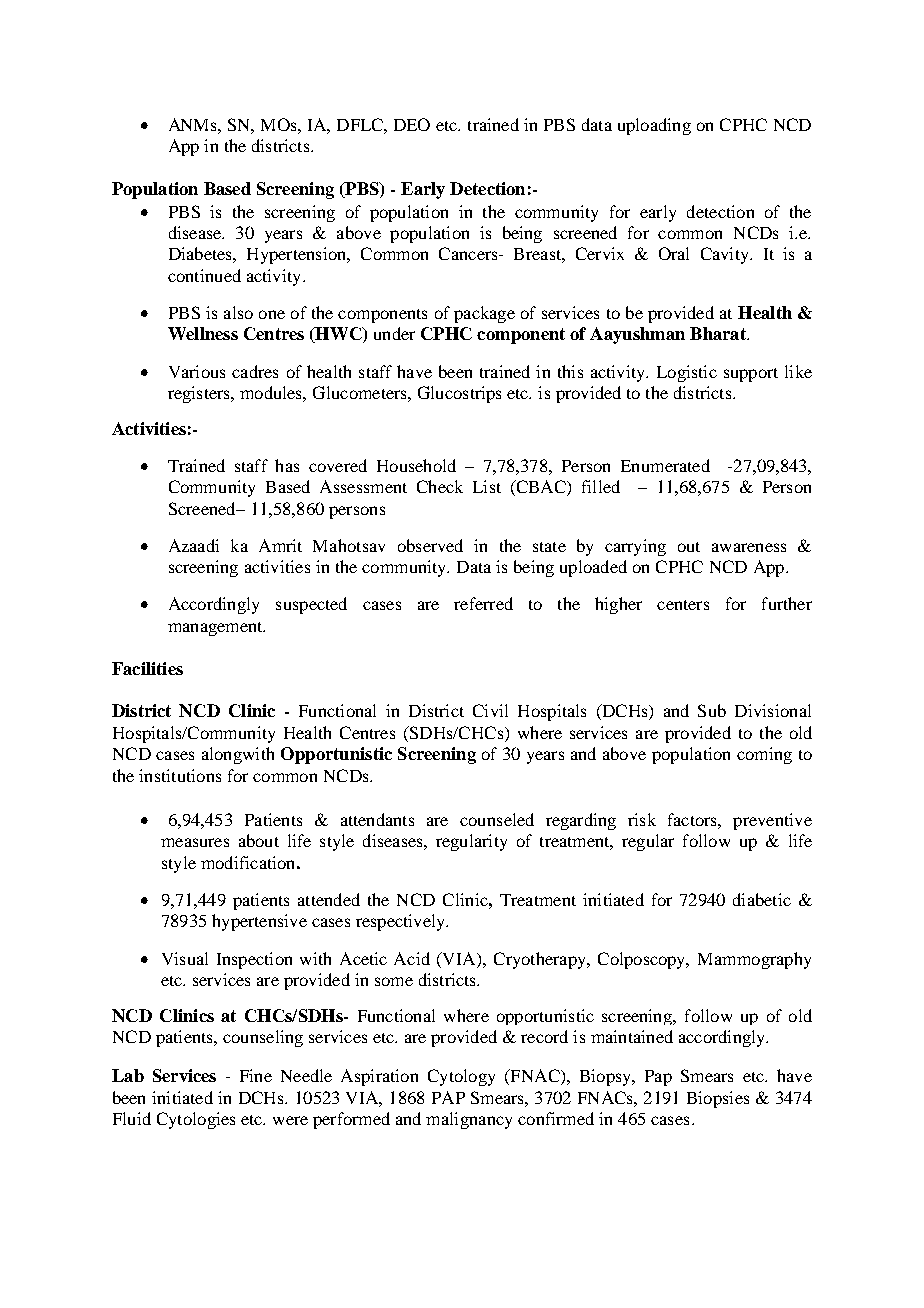 This page has width=924, height=1308. I want to click on DEO, so click(412, 124).
